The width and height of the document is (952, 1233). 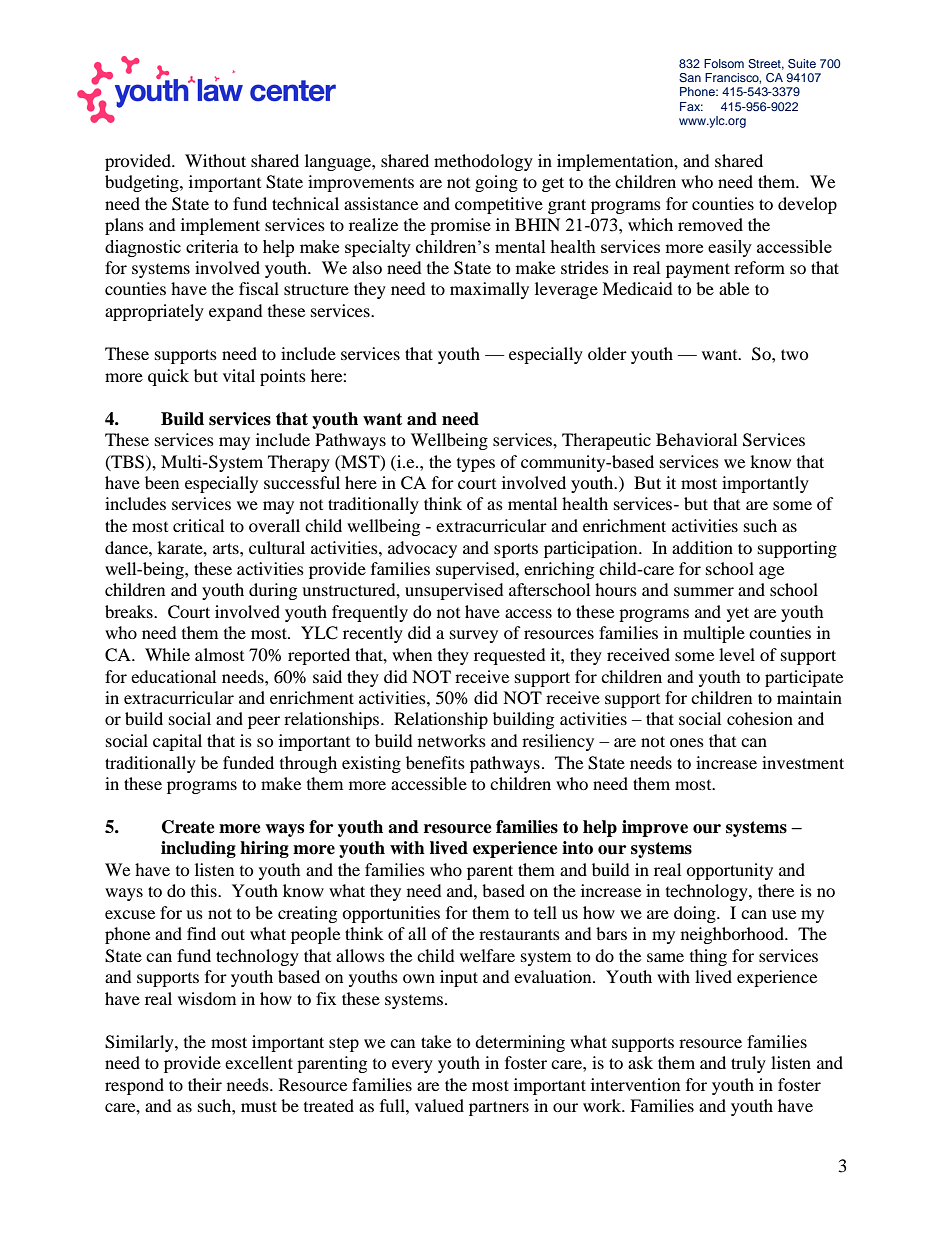 I want to click on summer, so click(x=704, y=591).
